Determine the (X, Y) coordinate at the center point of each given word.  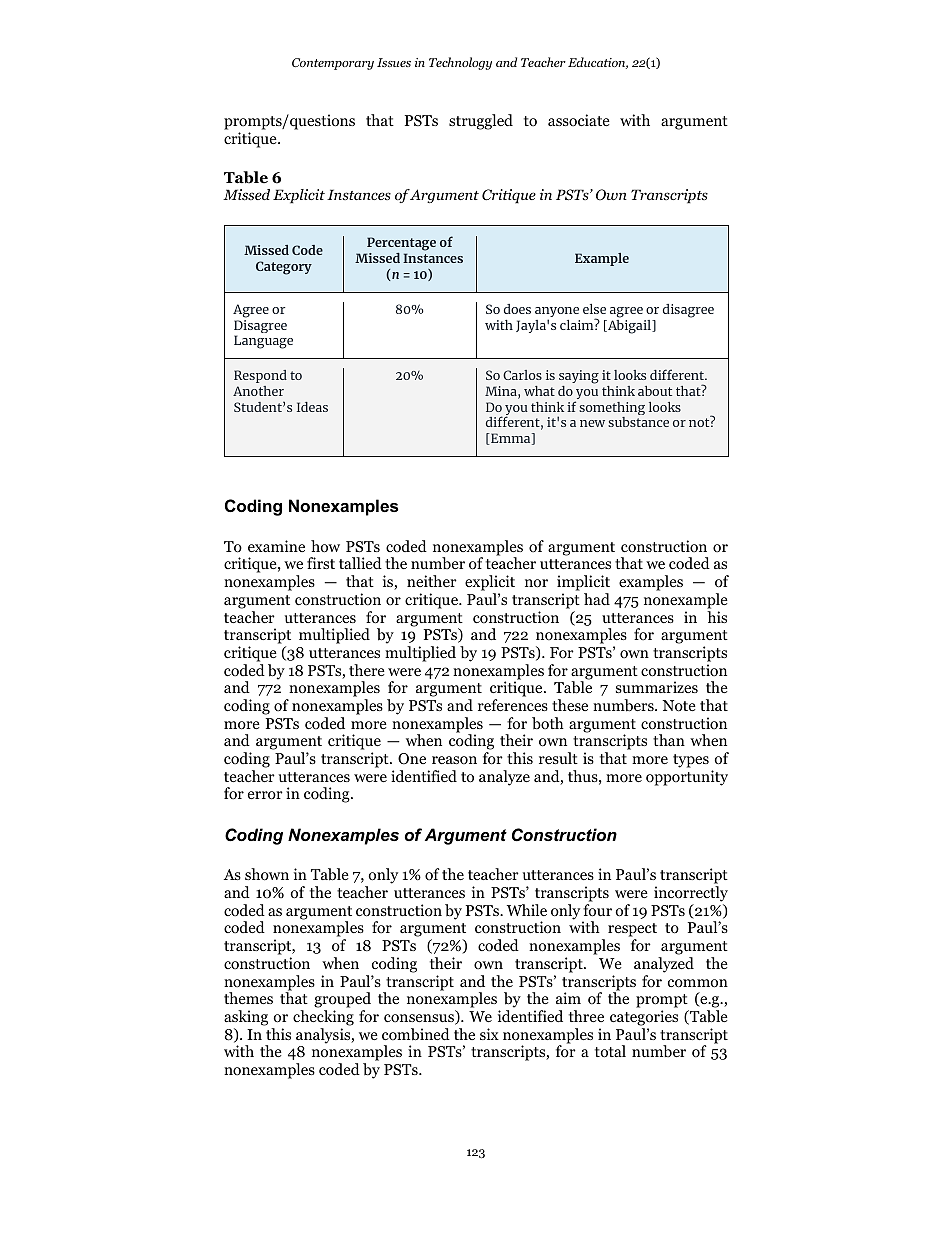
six (489, 1034)
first (321, 563)
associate (579, 120)
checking (323, 1018)
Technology (460, 63)
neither (432, 581)
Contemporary (333, 64)
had (597, 599)
